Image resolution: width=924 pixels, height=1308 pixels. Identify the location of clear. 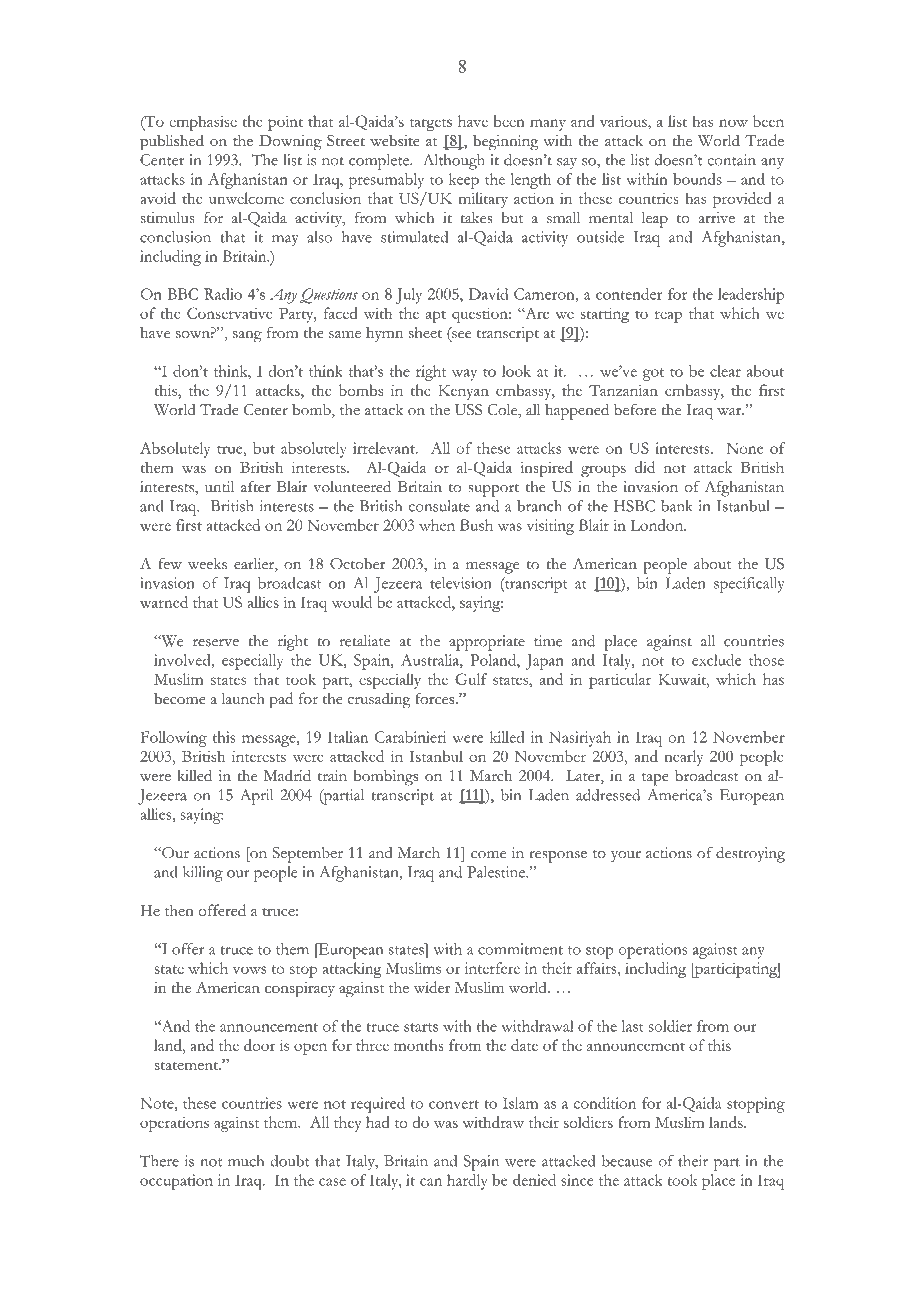
(725, 371).
